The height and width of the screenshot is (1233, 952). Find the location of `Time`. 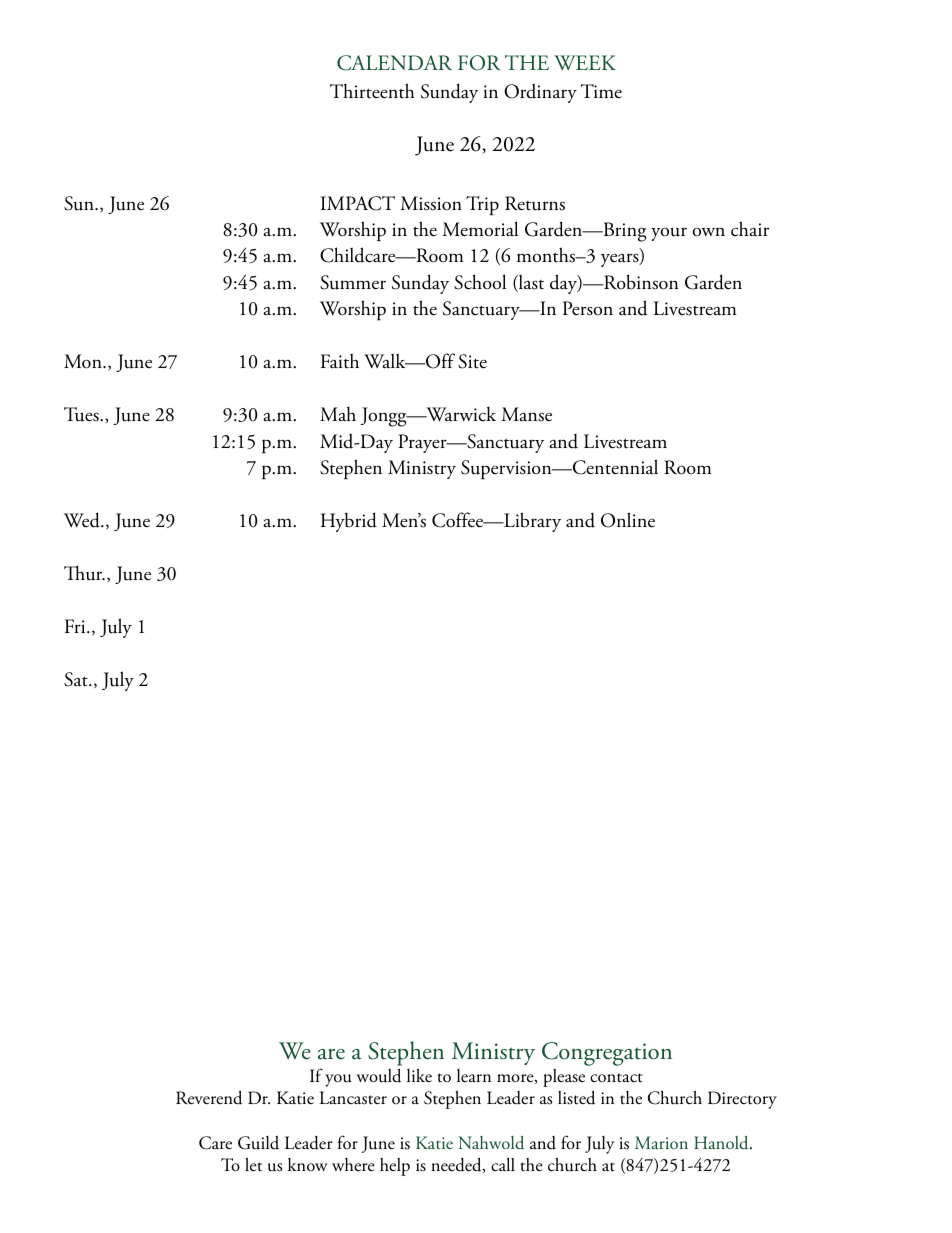

Time is located at coordinates (601, 91).
